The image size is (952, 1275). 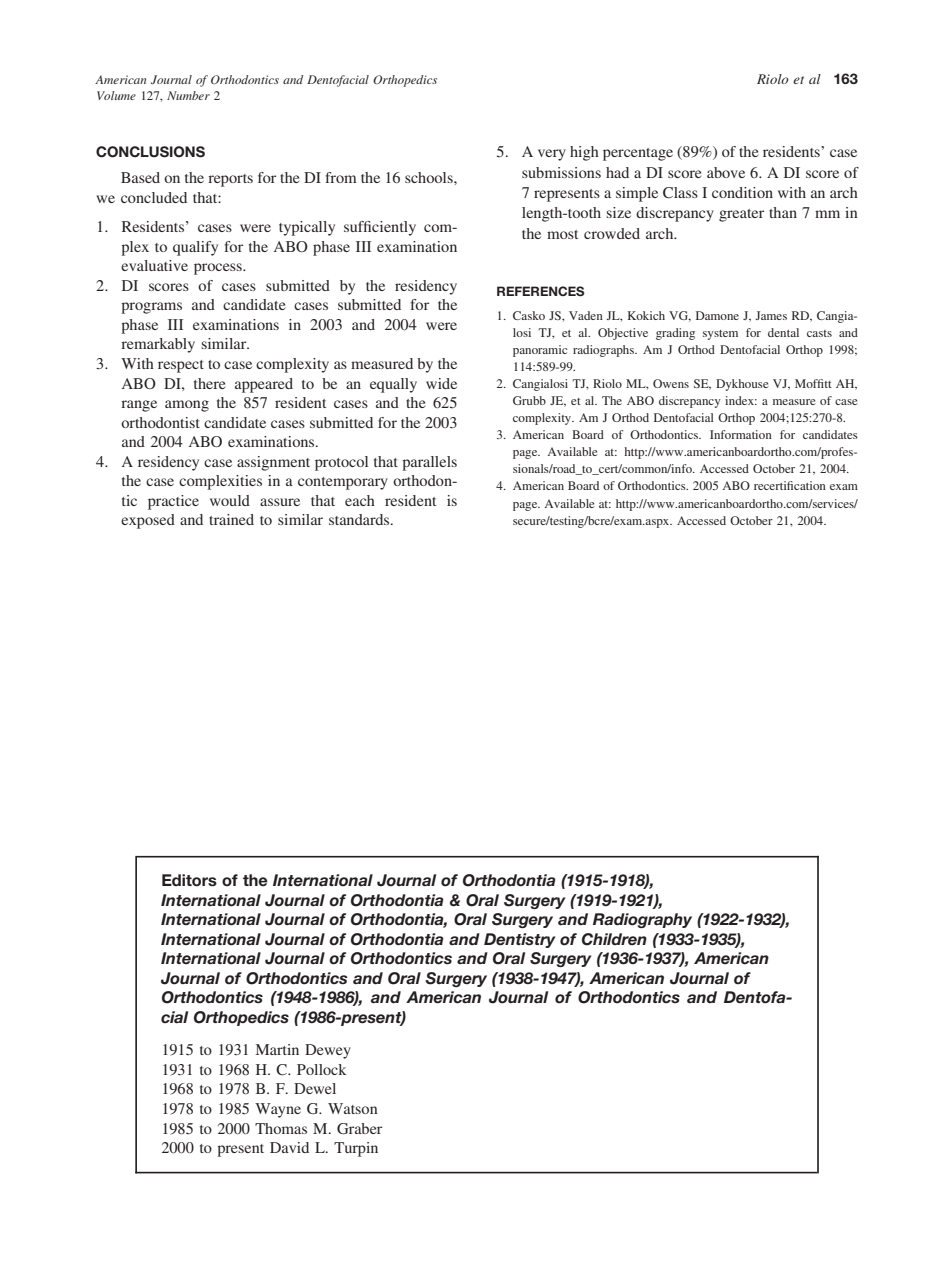 What do you see at coordinates (359, 1129) in the page?
I see `Graber` at bounding box center [359, 1129].
